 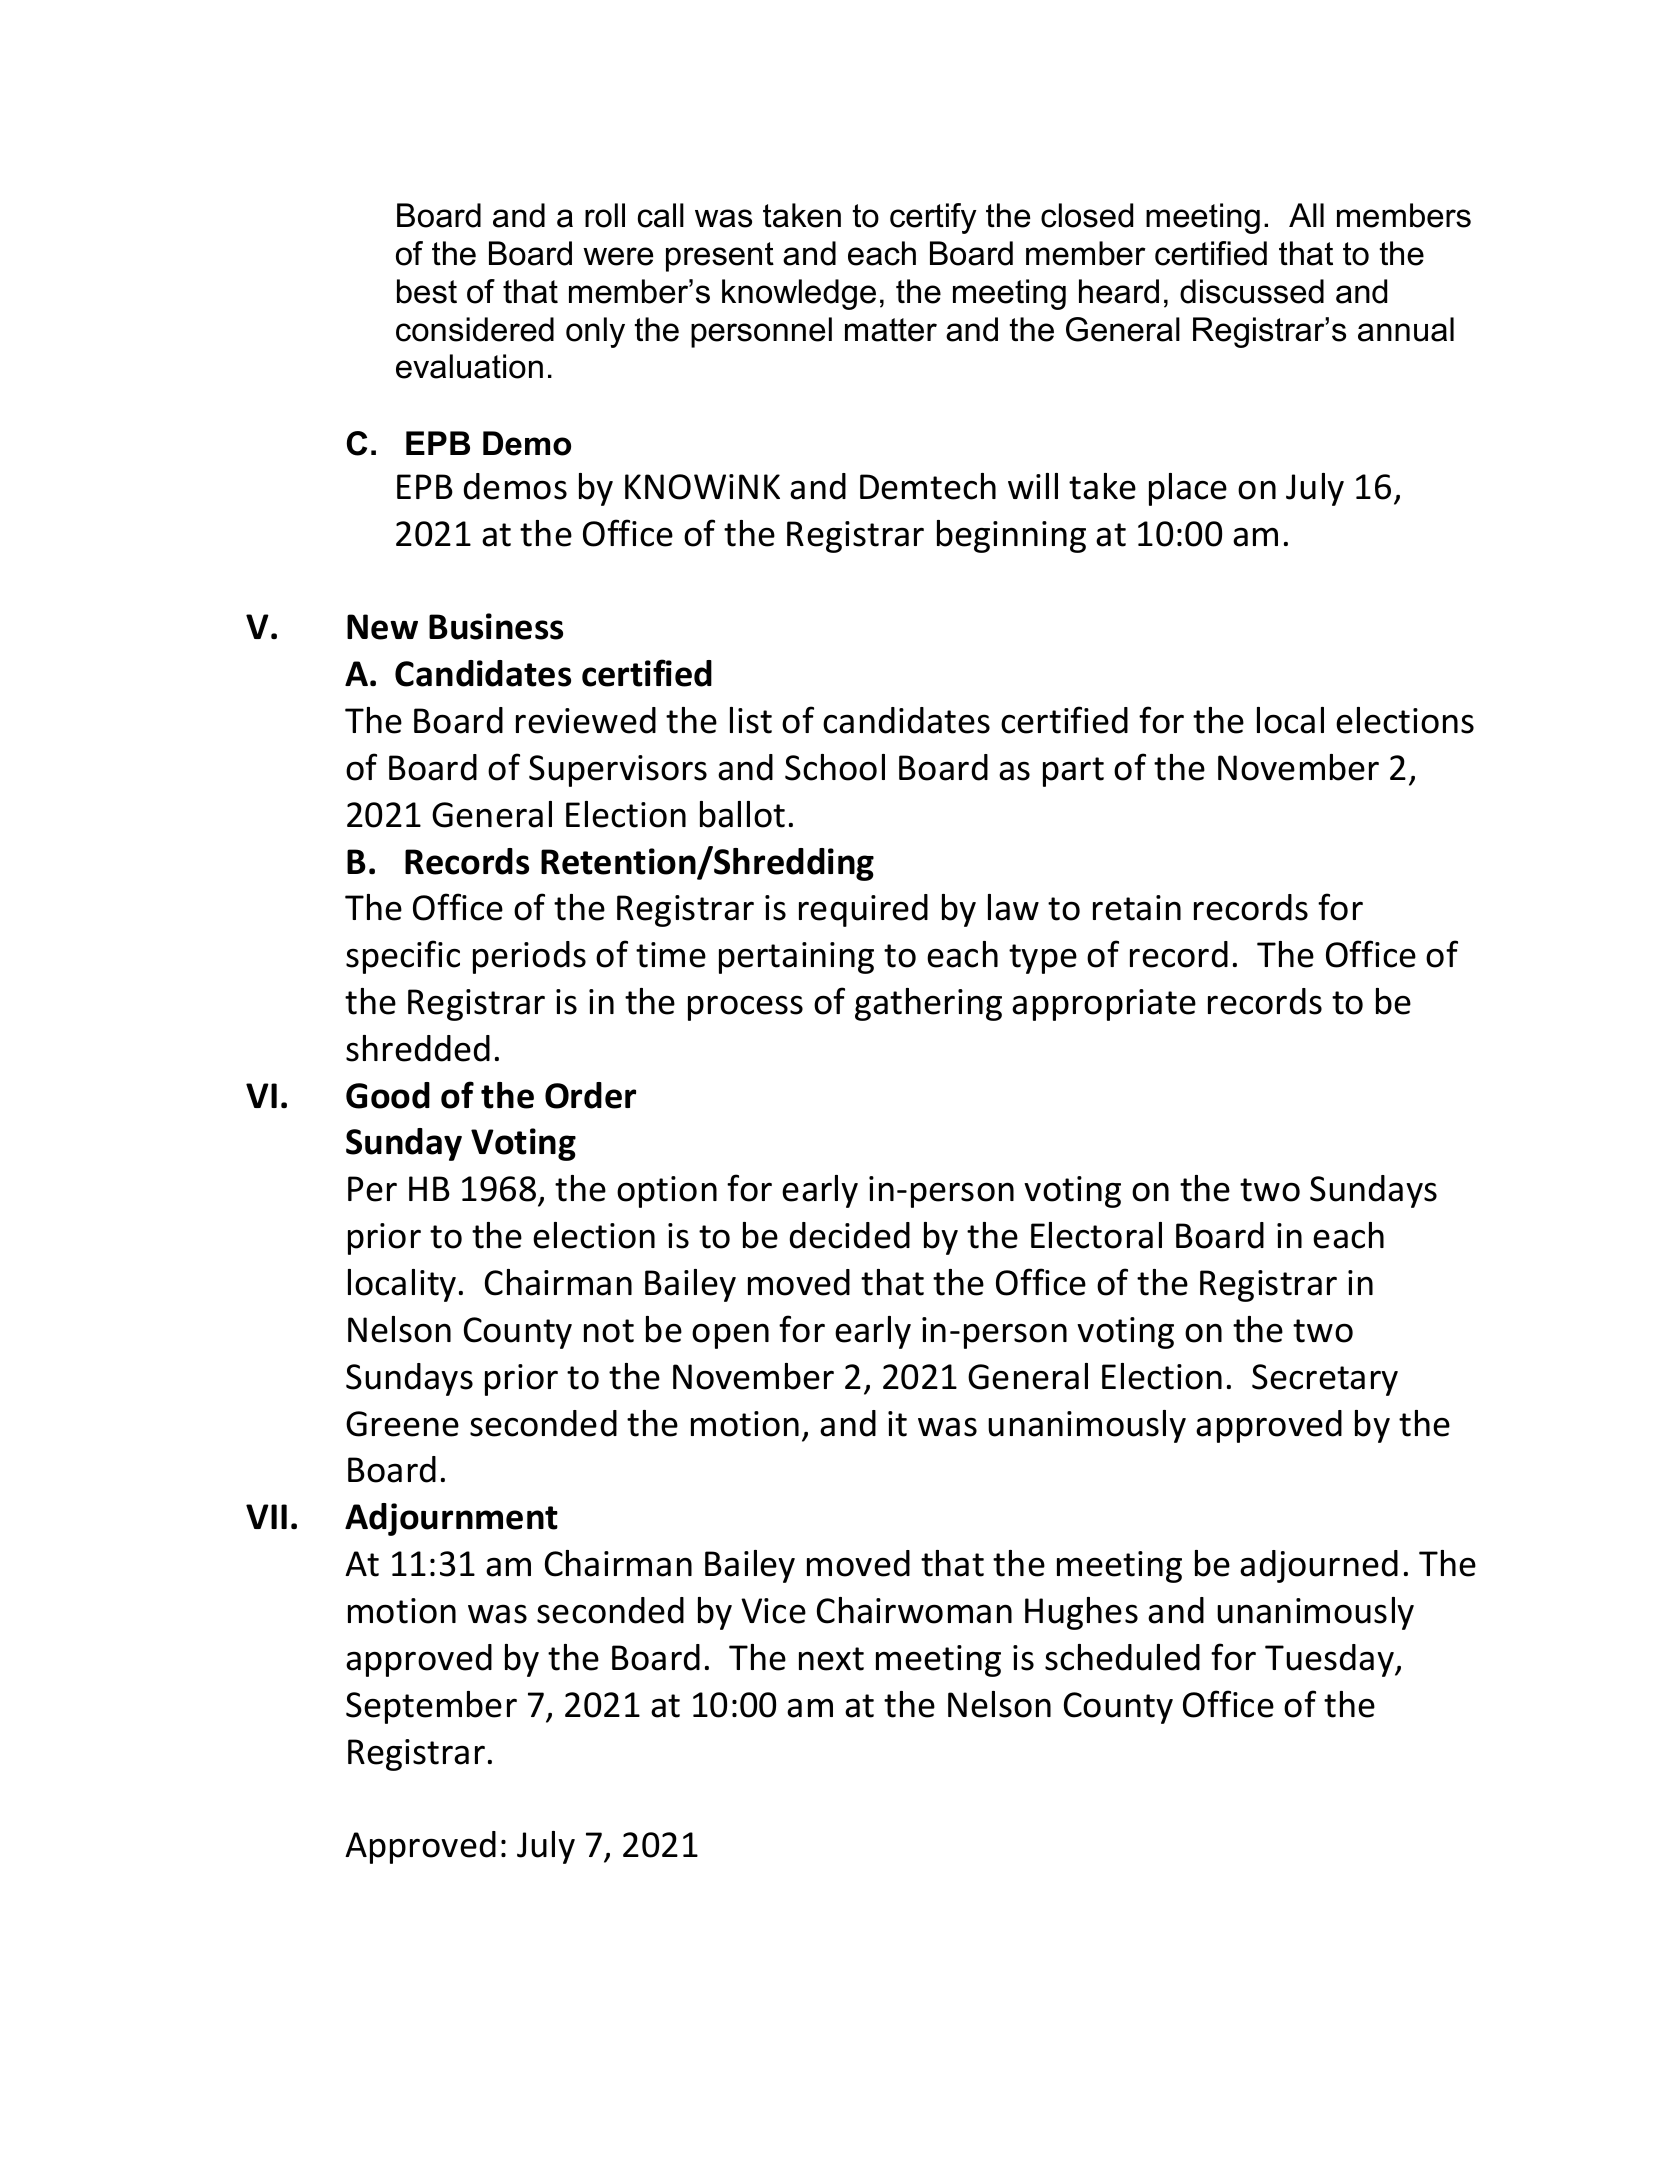 What do you see at coordinates (1331, 1660) in the document?
I see `Tuesday` at bounding box center [1331, 1660].
